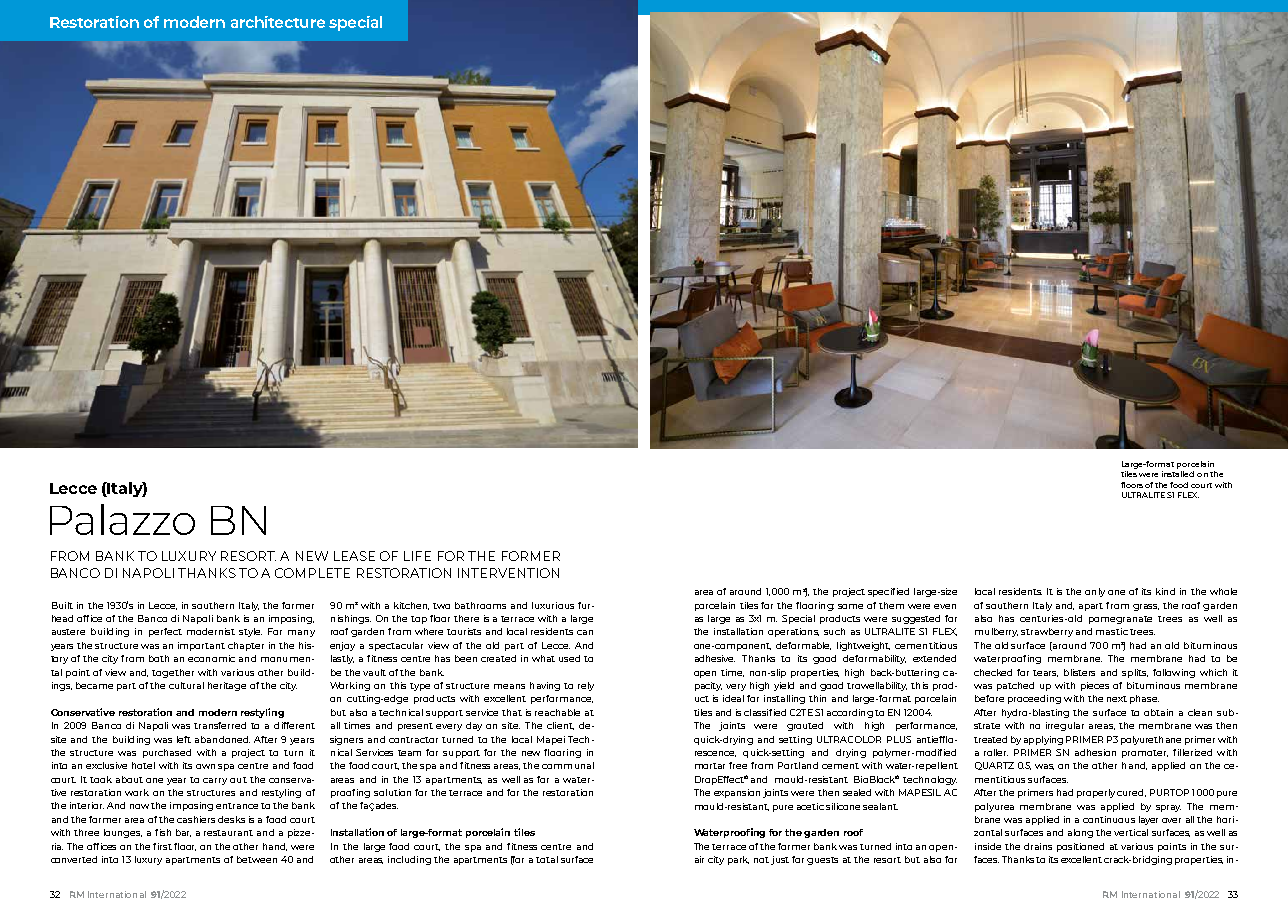 The image size is (1288, 924). I want to click on only, so click(1095, 592).
